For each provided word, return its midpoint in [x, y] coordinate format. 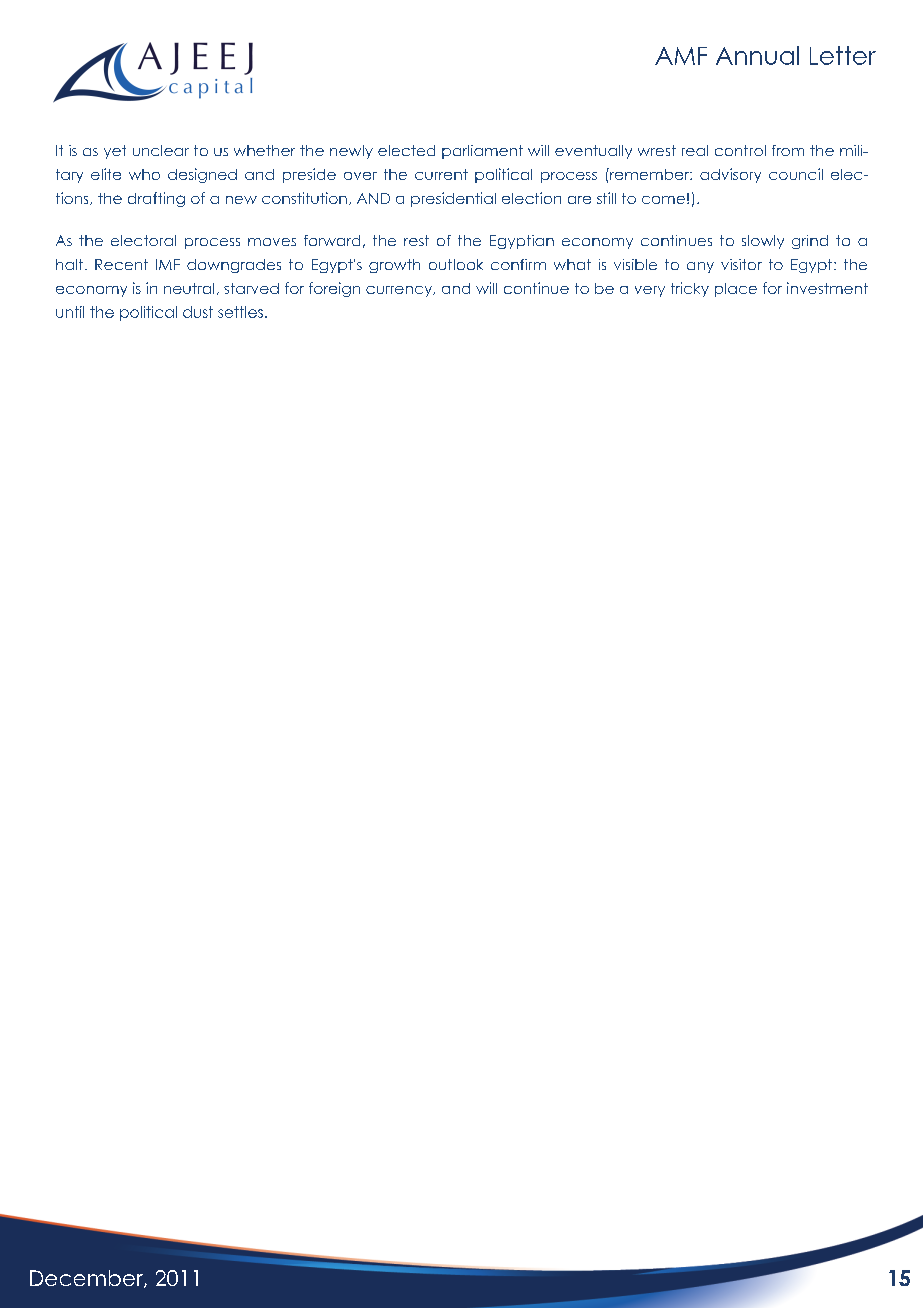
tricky [690, 289]
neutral [189, 288]
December [87, 1279]
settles [240, 312]
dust [198, 312]
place [736, 290]
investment [827, 288]
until [70, 312]
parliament [482, 152]
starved [251, 288]
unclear [161, 150]
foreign [334, 289]
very [650, 291]
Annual [757, 55]
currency [400, 291]
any [700, 267]
